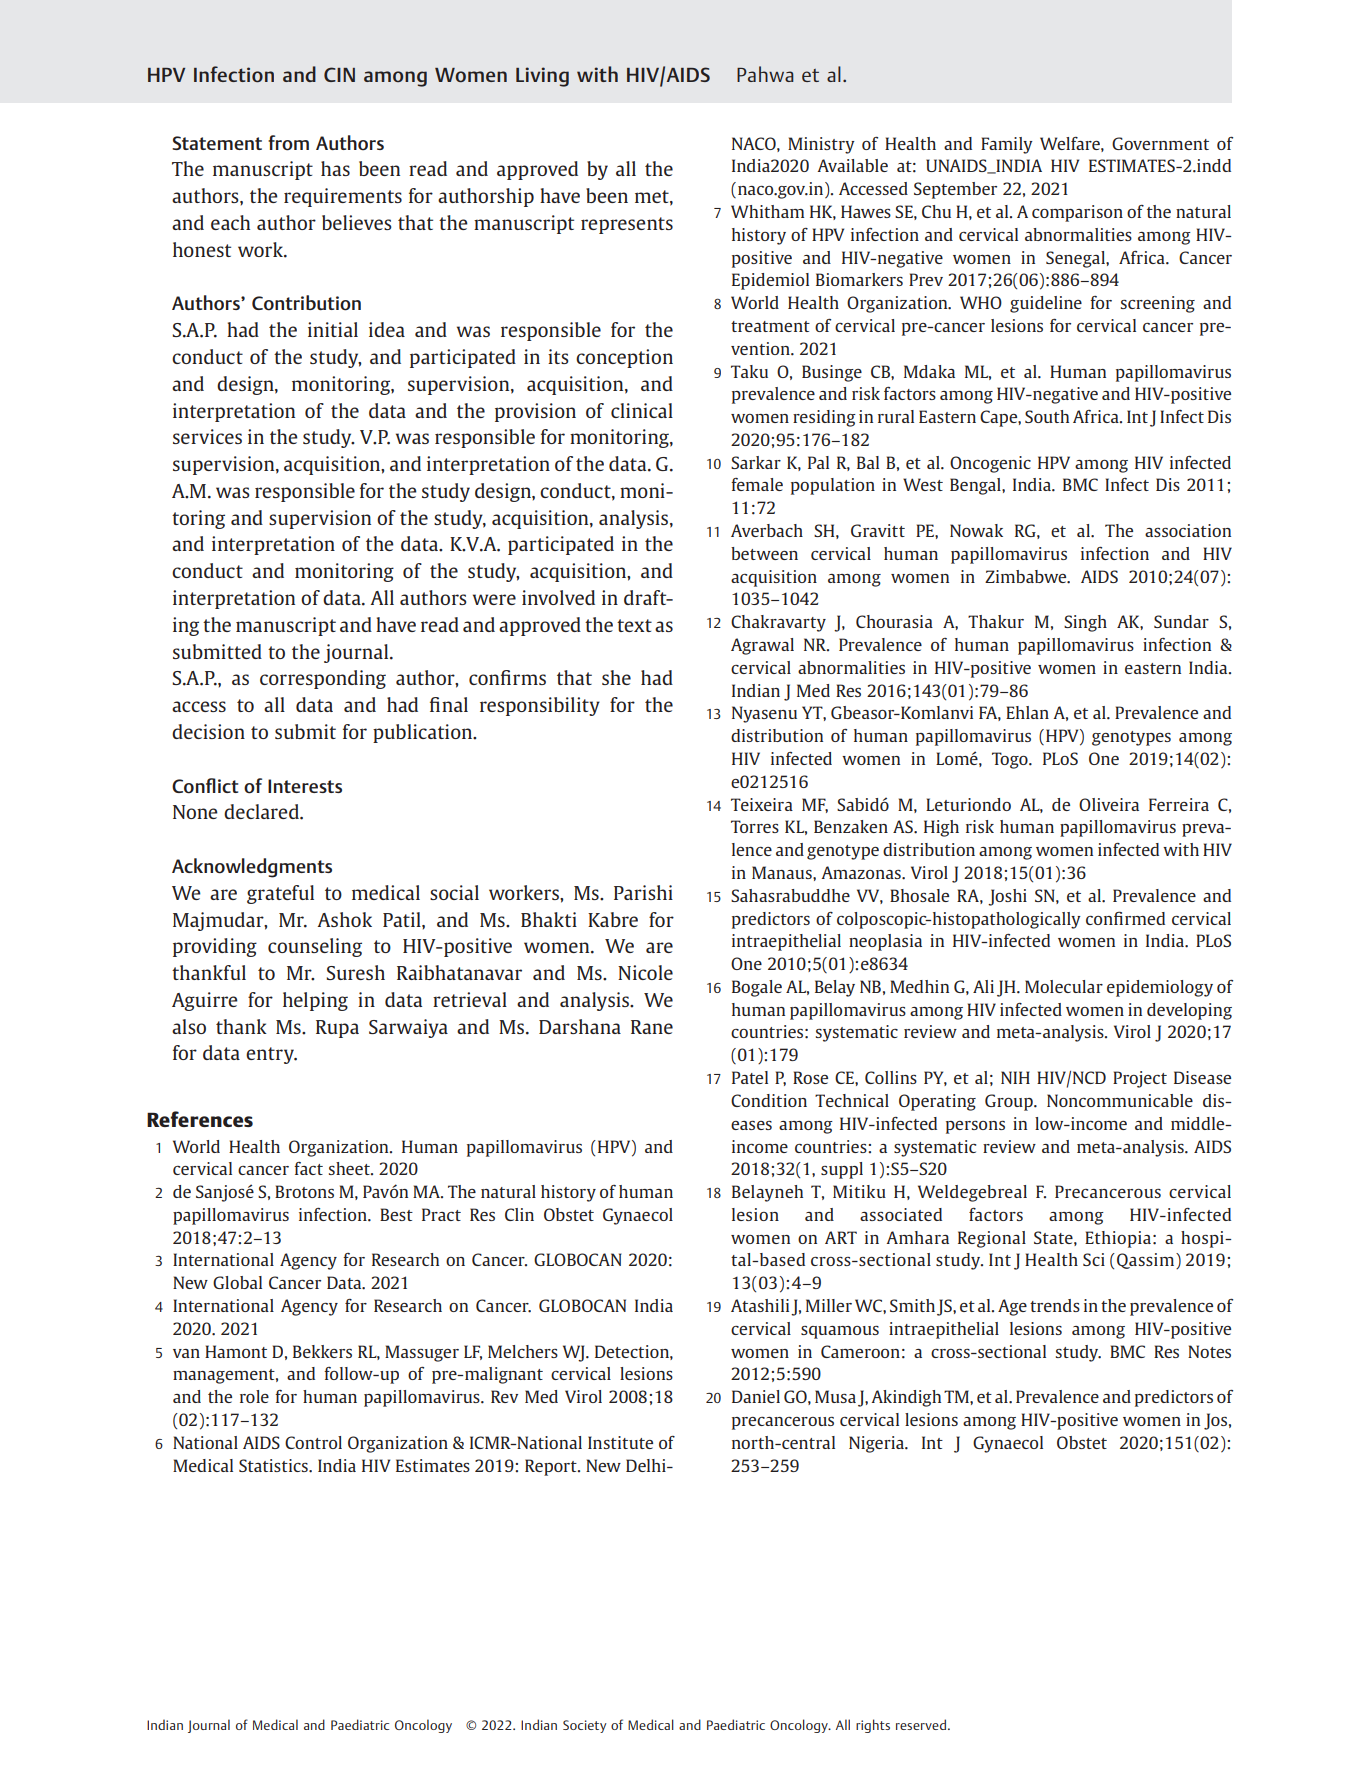  I want to click on represents, so click(627, 225).
